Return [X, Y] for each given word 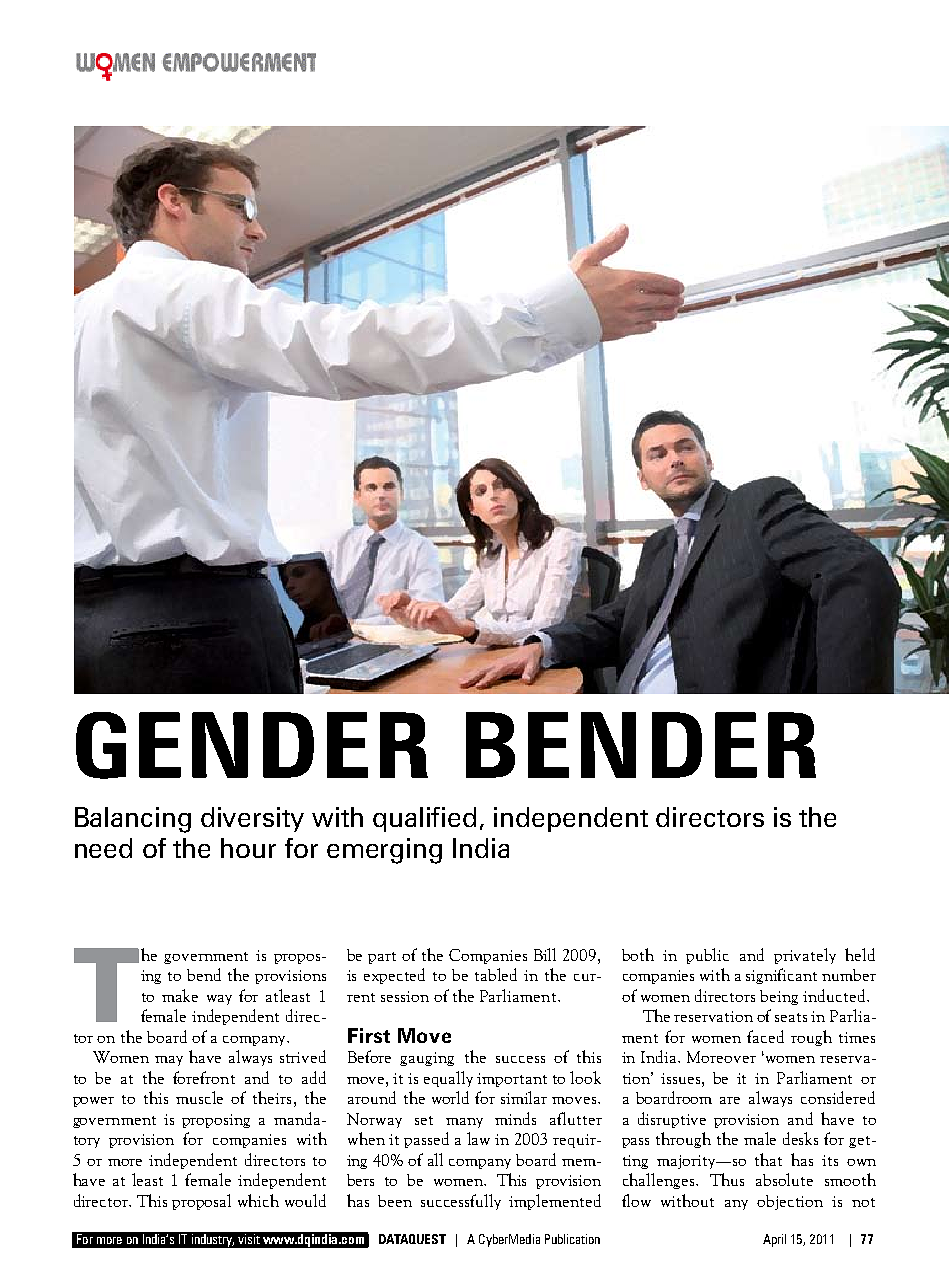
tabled [496, 974]
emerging [384, 851]
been [395, 1201]
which [258, 1200]
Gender [252, 745]
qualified [424, 819]
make [180, 995]
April [774, 1240]
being [779, 997]
